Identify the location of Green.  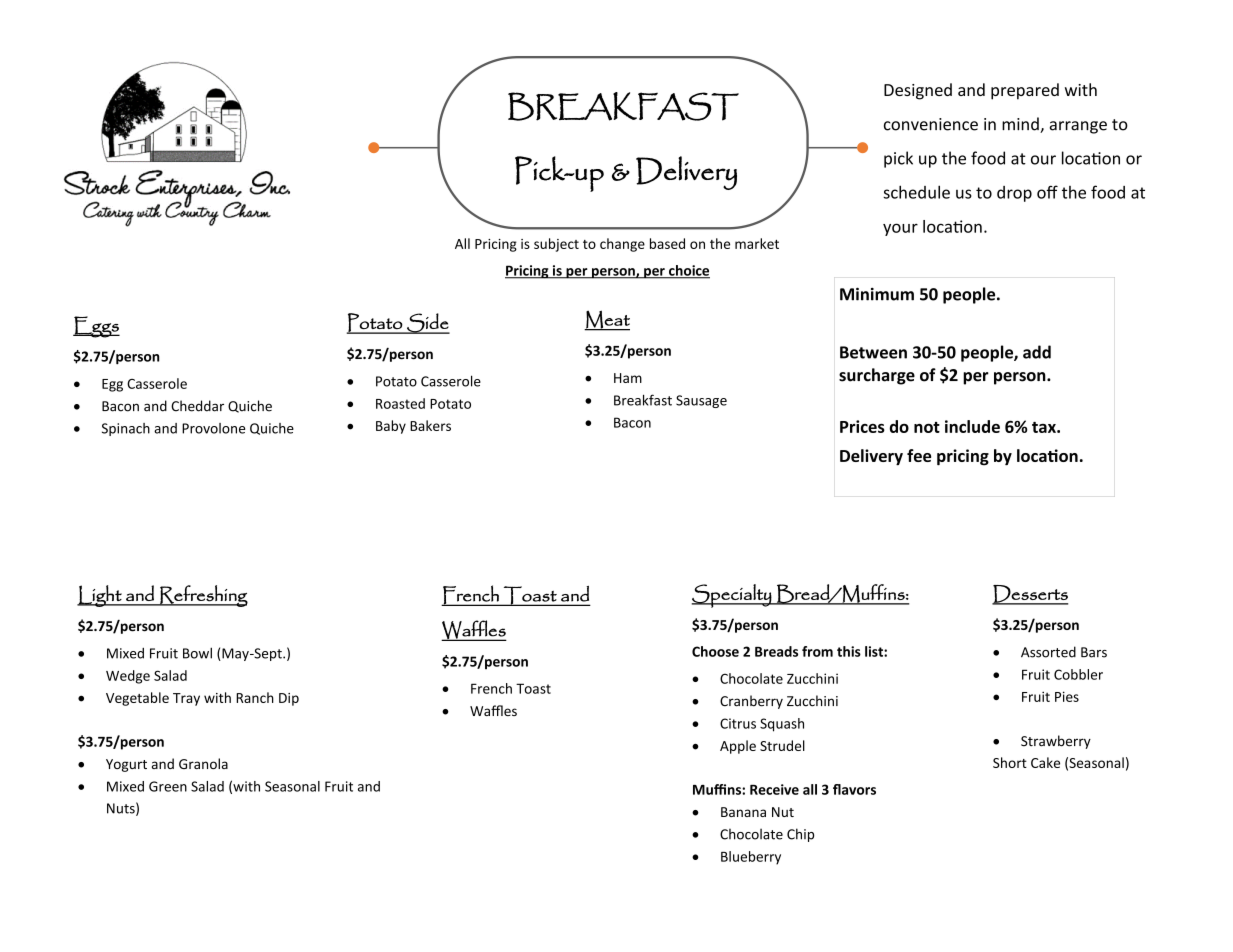
(168, 786).
